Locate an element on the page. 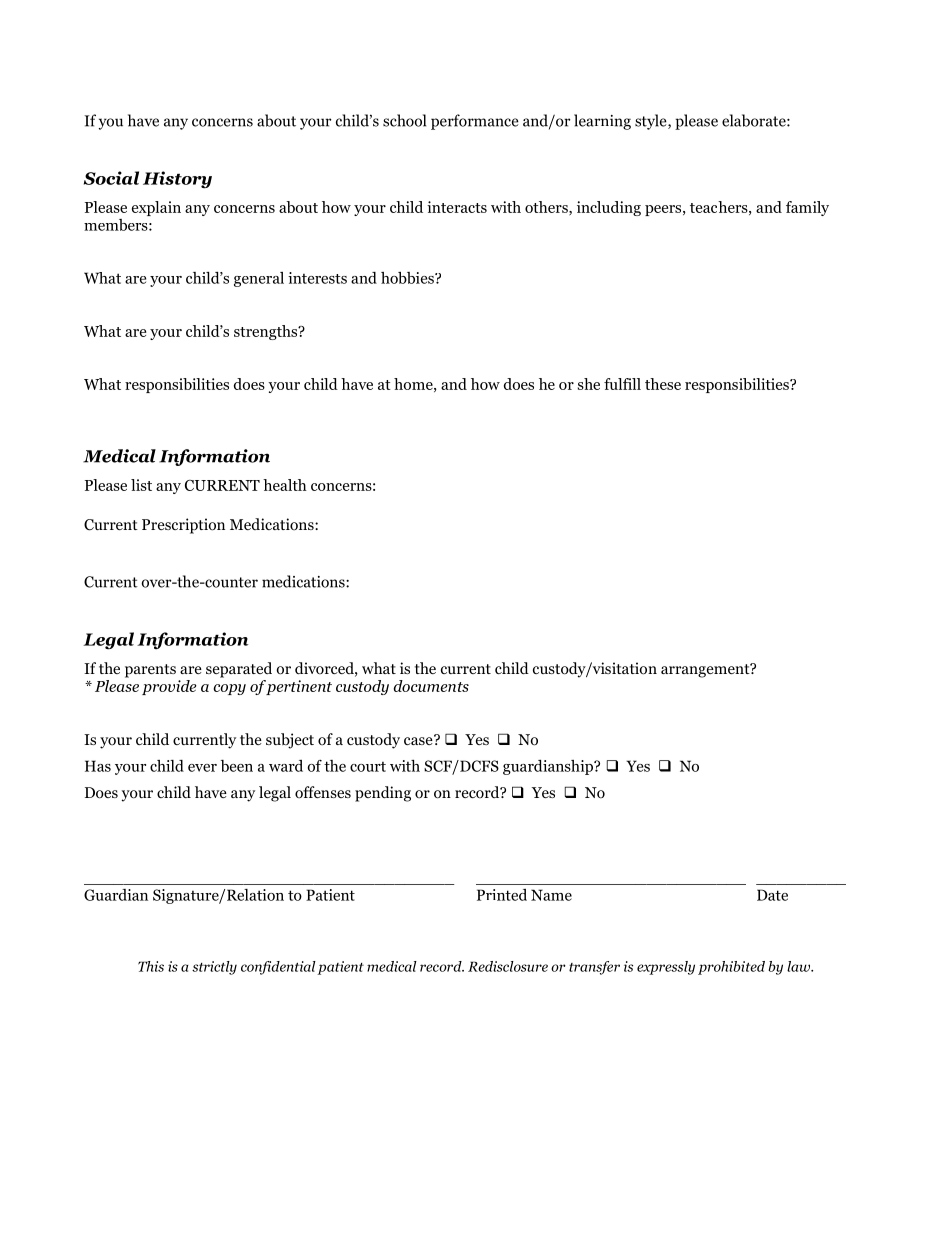 This document has width=952, height=1233. health is located at coordinates (285, 485).
